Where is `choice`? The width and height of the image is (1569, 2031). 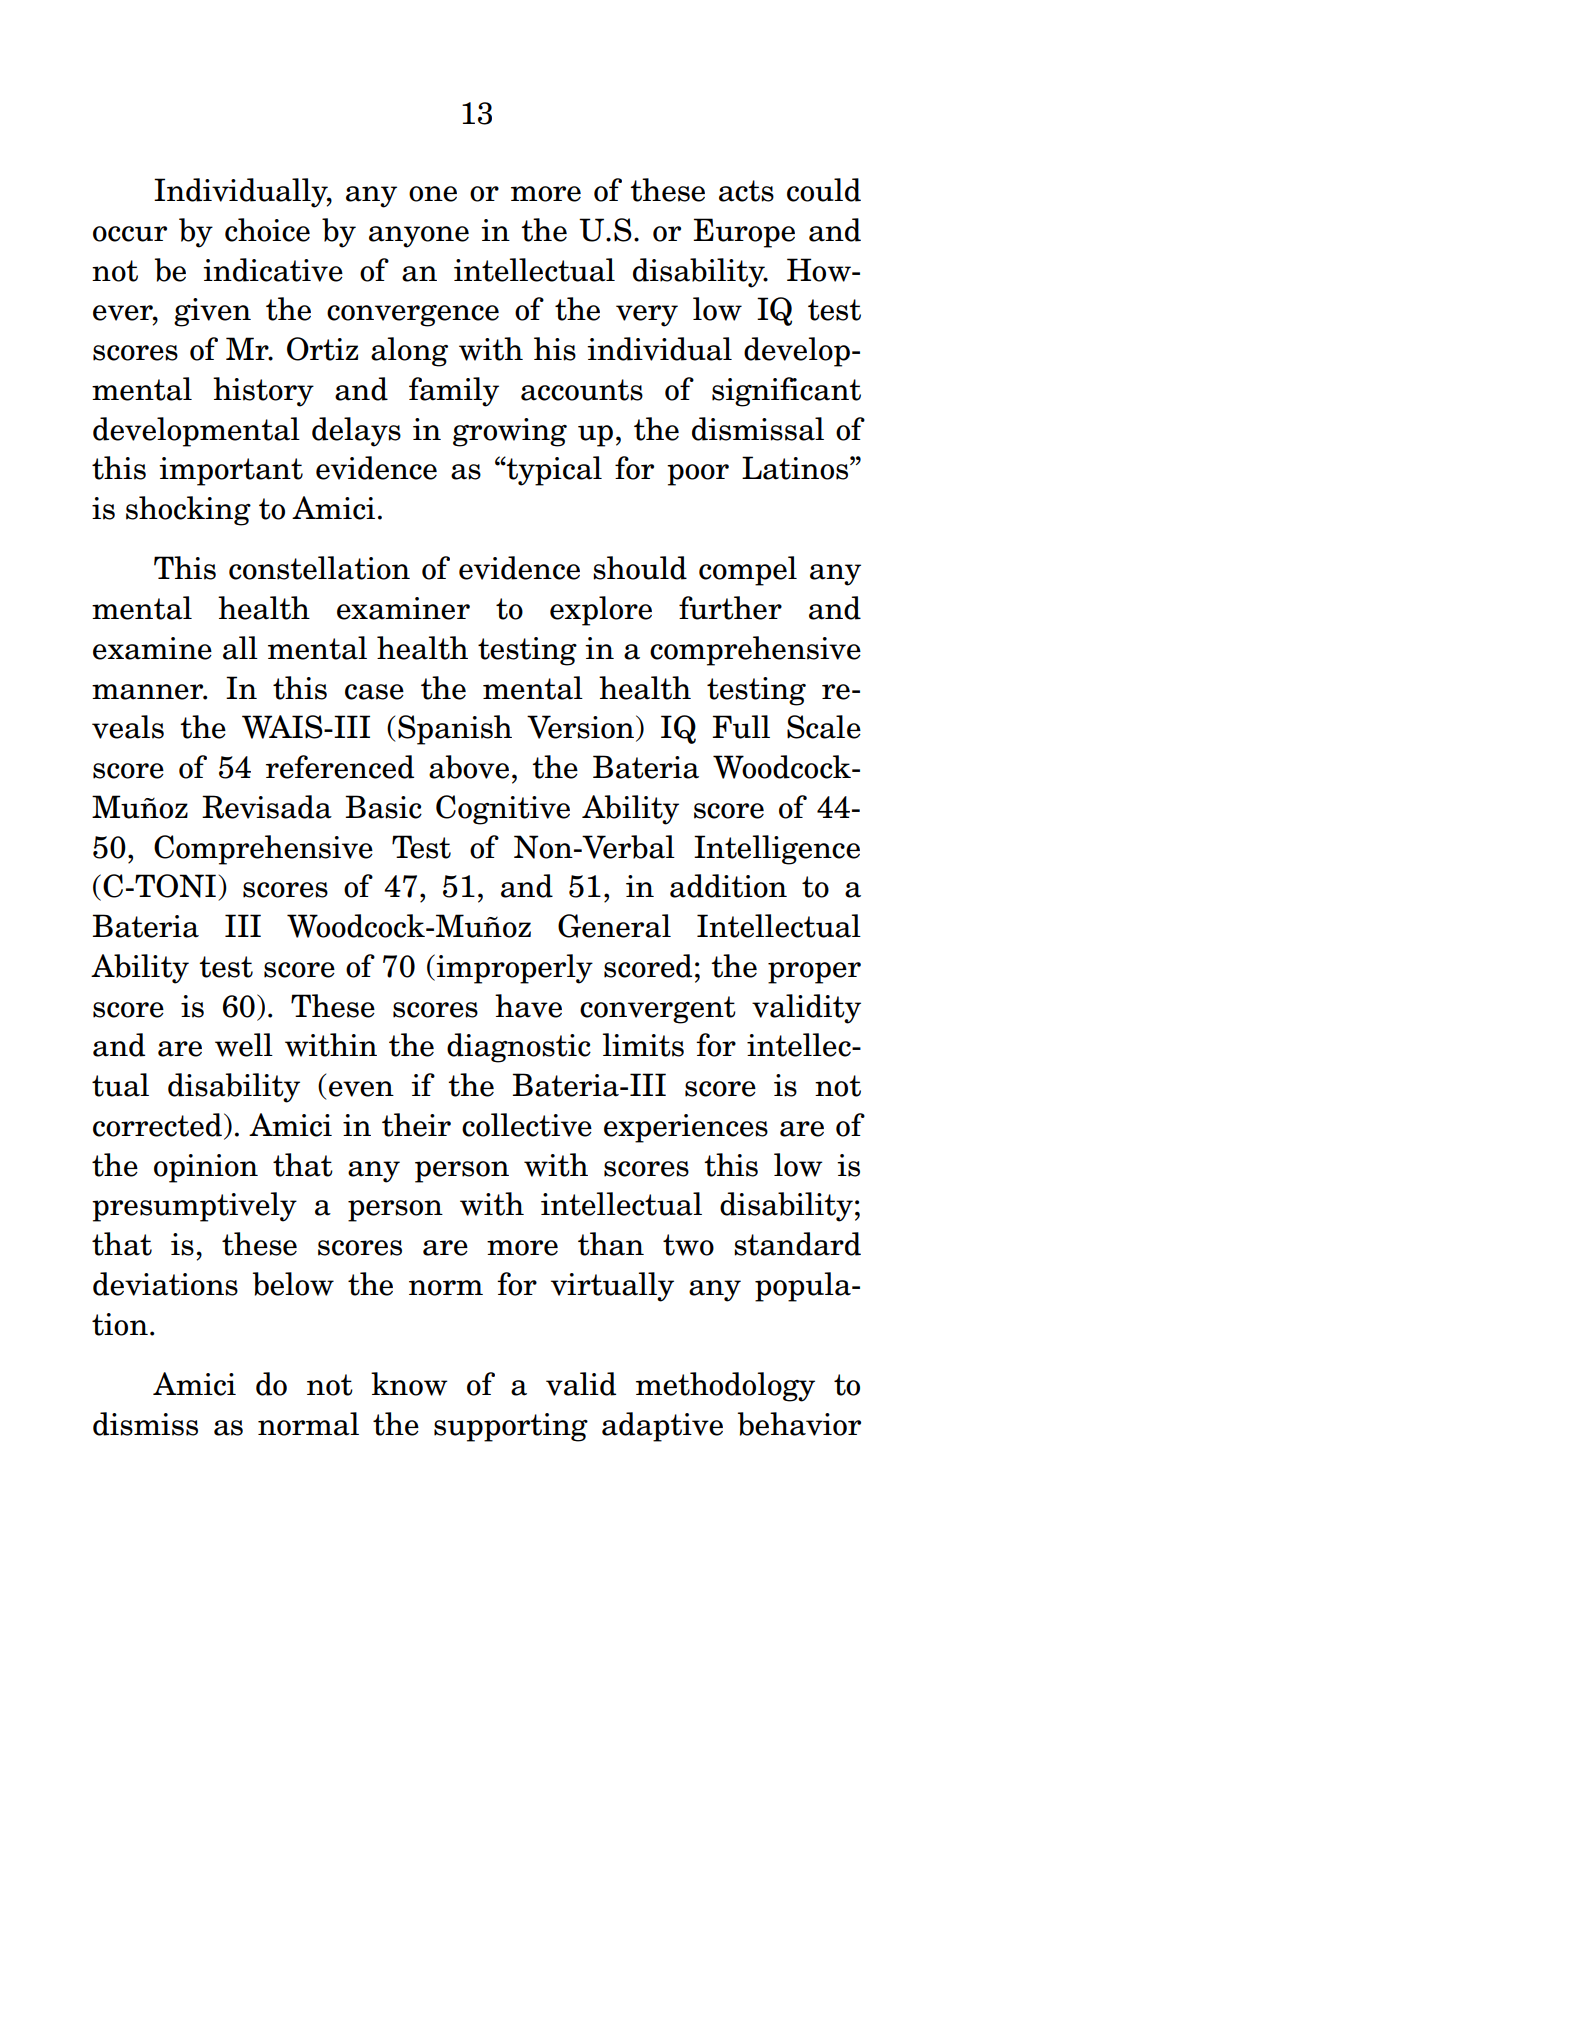
choice is located at coordinates (267, 230).
